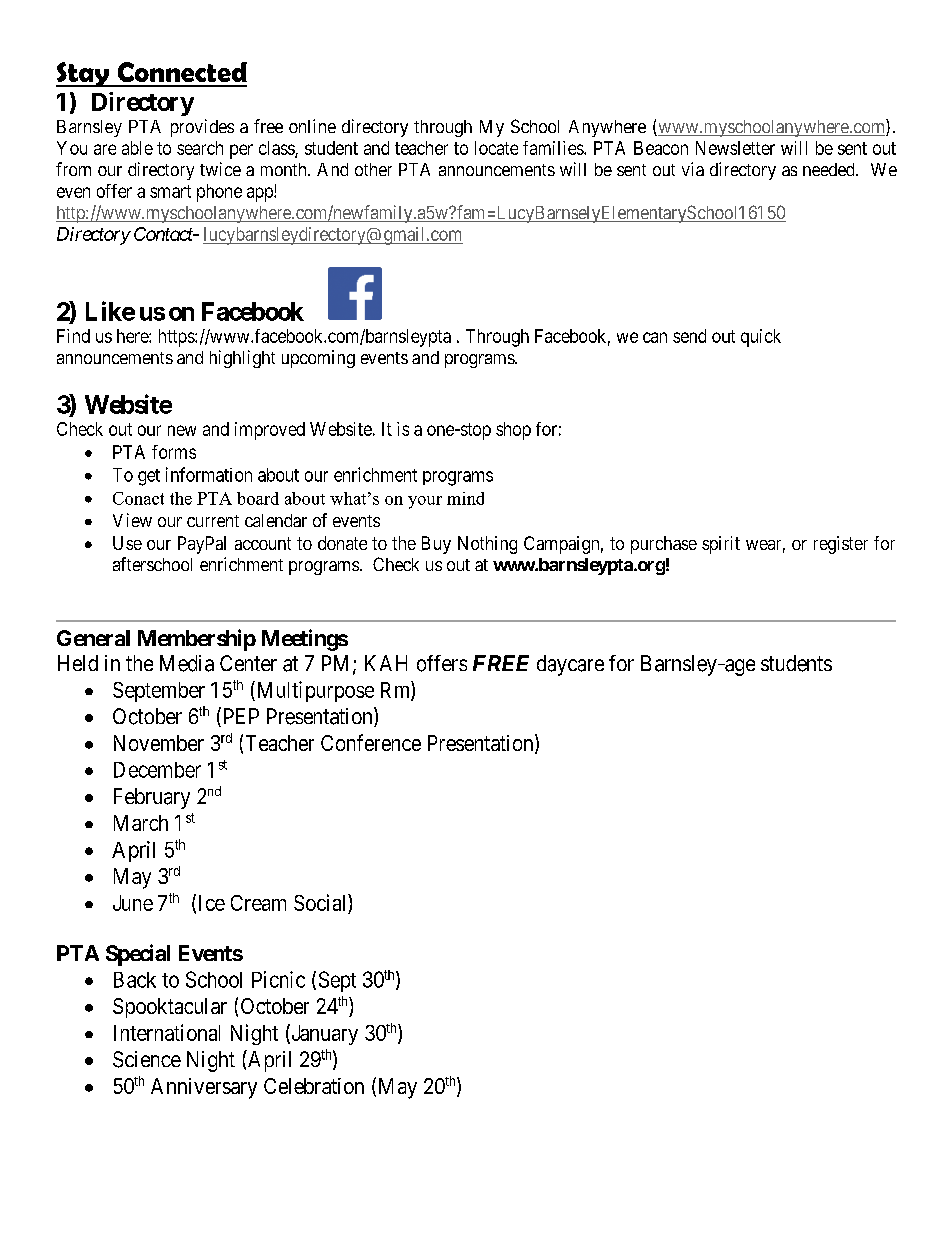 The image size is (952, 1233). I want to click on Newsletter, so click(735, 148).
